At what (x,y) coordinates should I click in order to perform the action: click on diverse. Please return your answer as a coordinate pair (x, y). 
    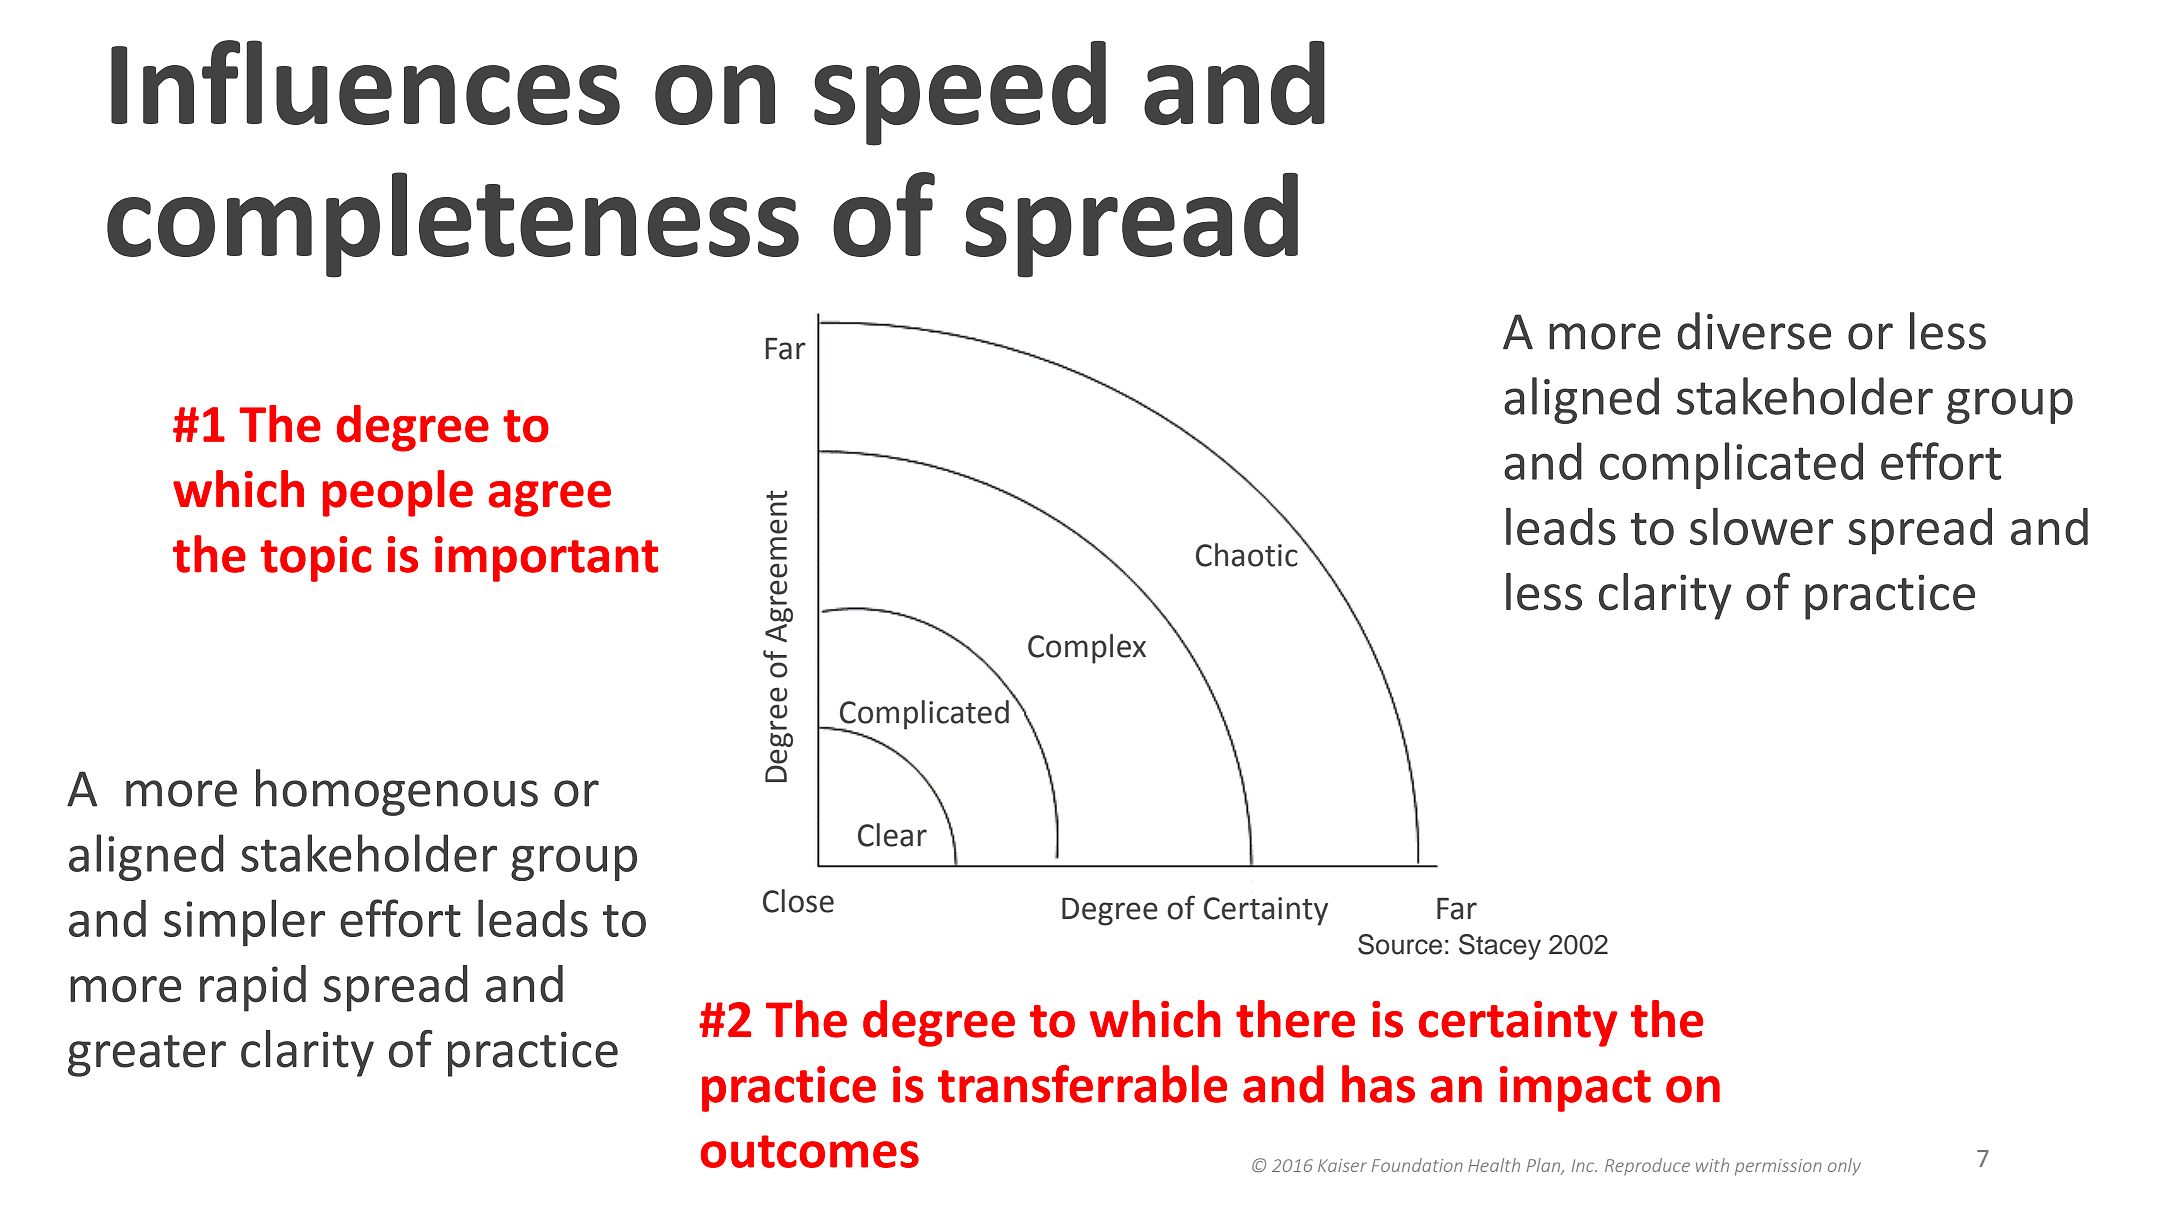
    Looking at the image, I should click on (1754, 331).
